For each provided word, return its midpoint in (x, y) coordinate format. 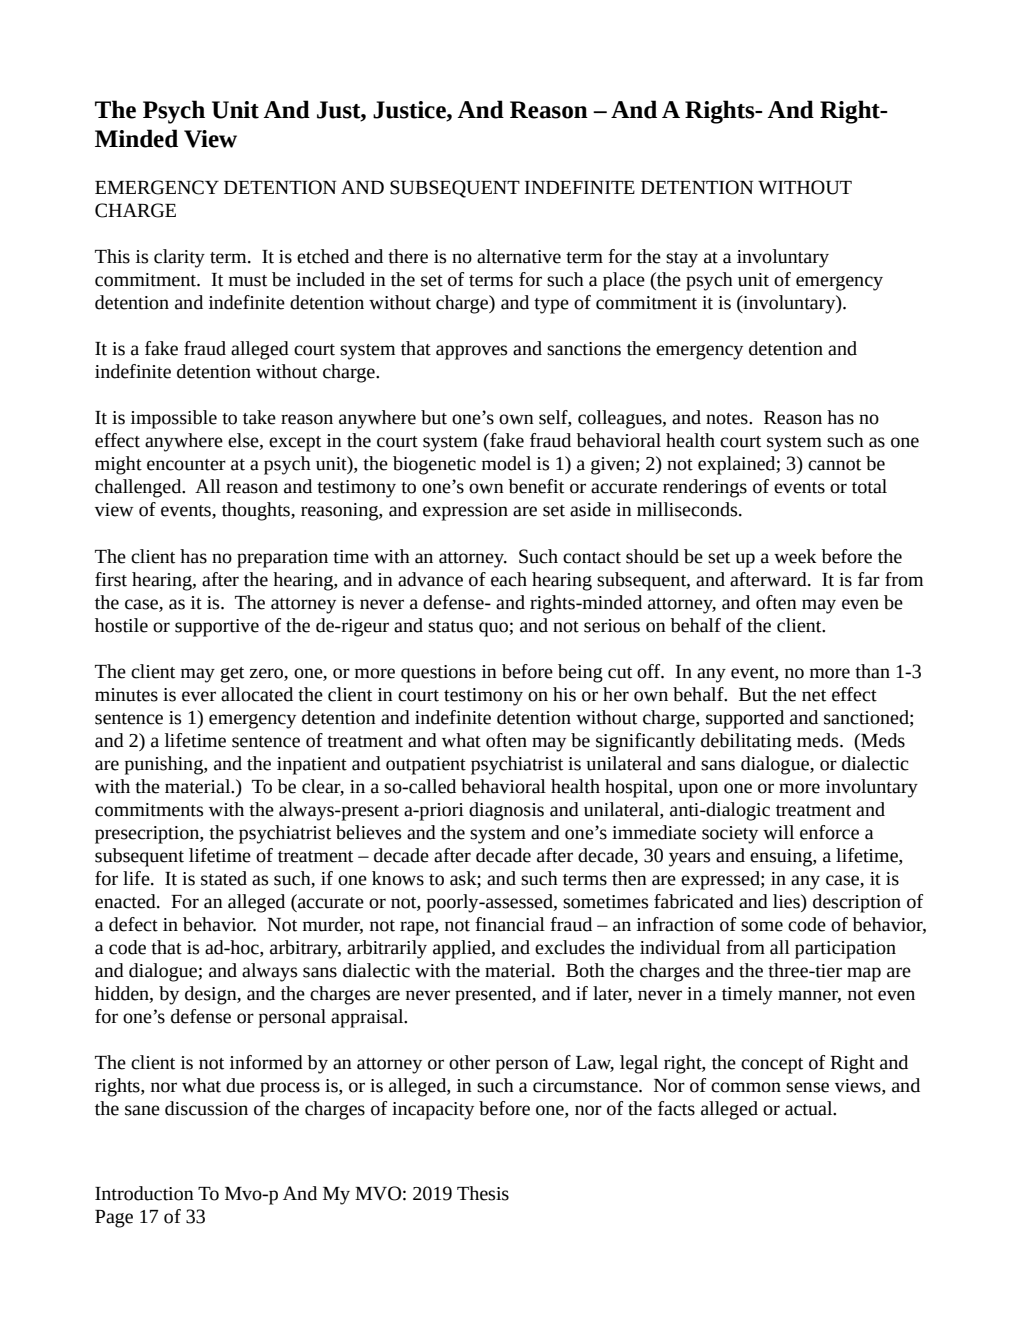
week (795, 556)
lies (787, 901)
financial (510, 924)
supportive (217, 628)
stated (224, 878)
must (248, 281)
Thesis (483, 1193)
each (509, 579)
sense (807, 1087)
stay (682, 260)
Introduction (144, 1193)
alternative (519, 256)
